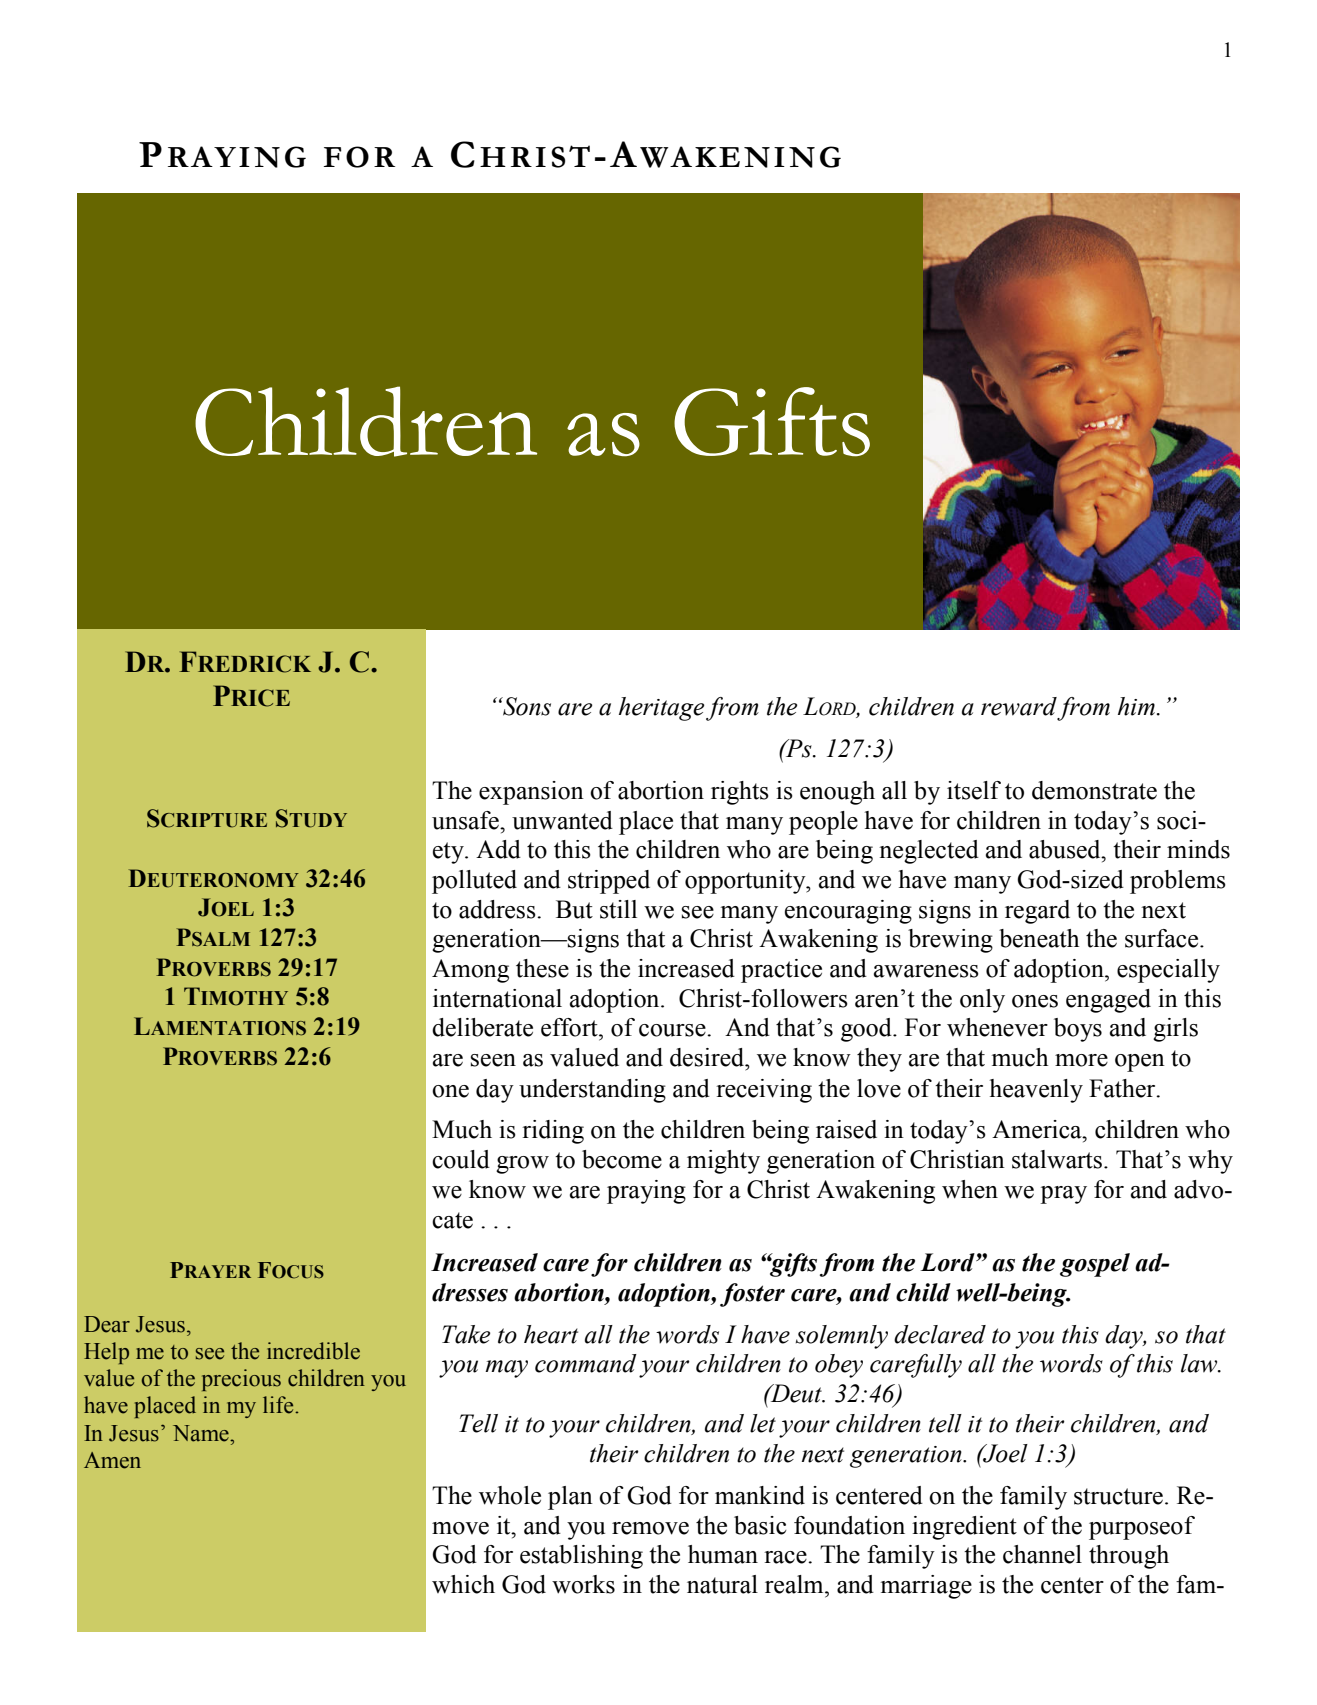 The image size is (1317, 1705). Describe the element at coordinates (723, 1554) in the image. I see `human` at that location.
